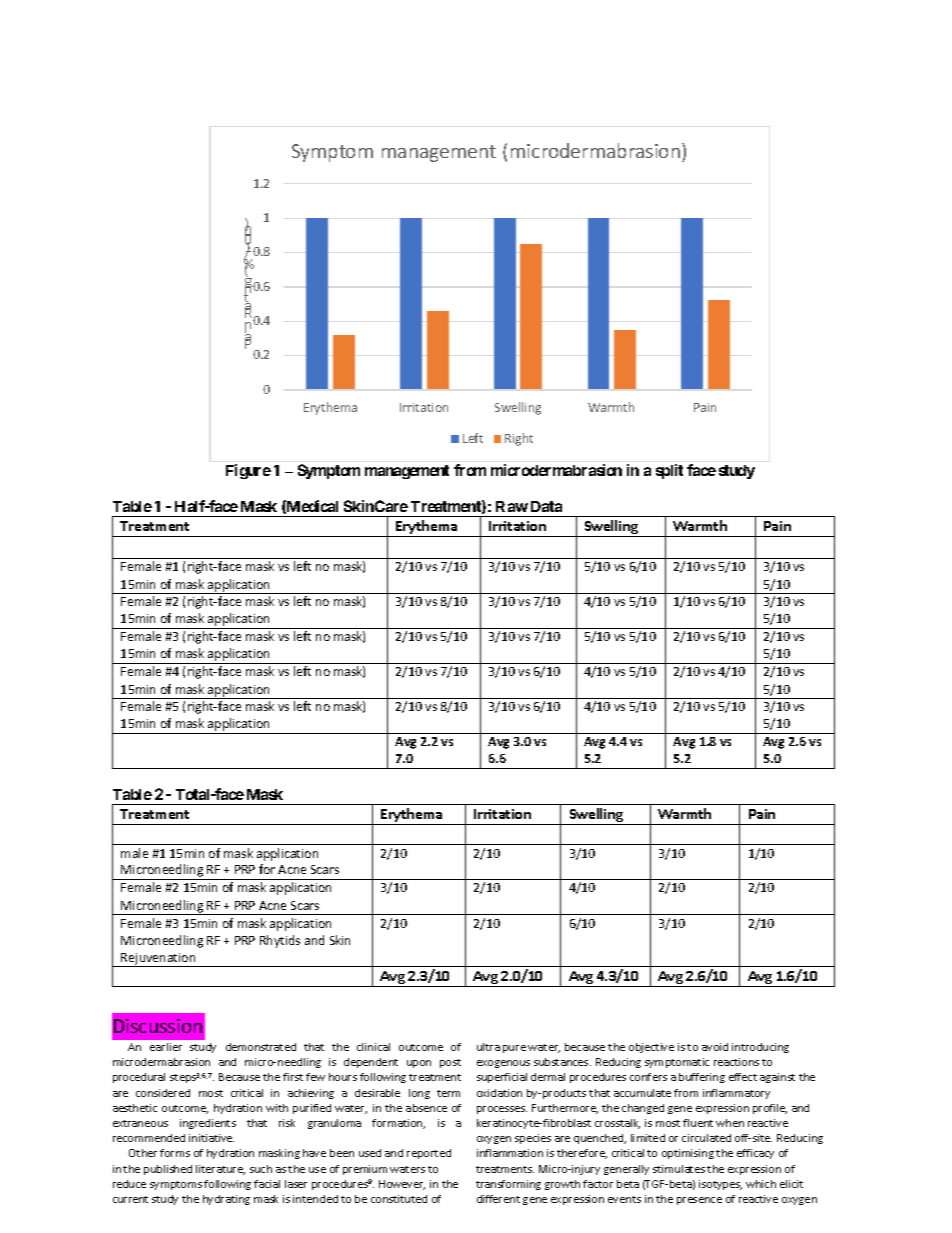 This page has width=952, height=1233. I want to click on Data, so click(546, 506).
